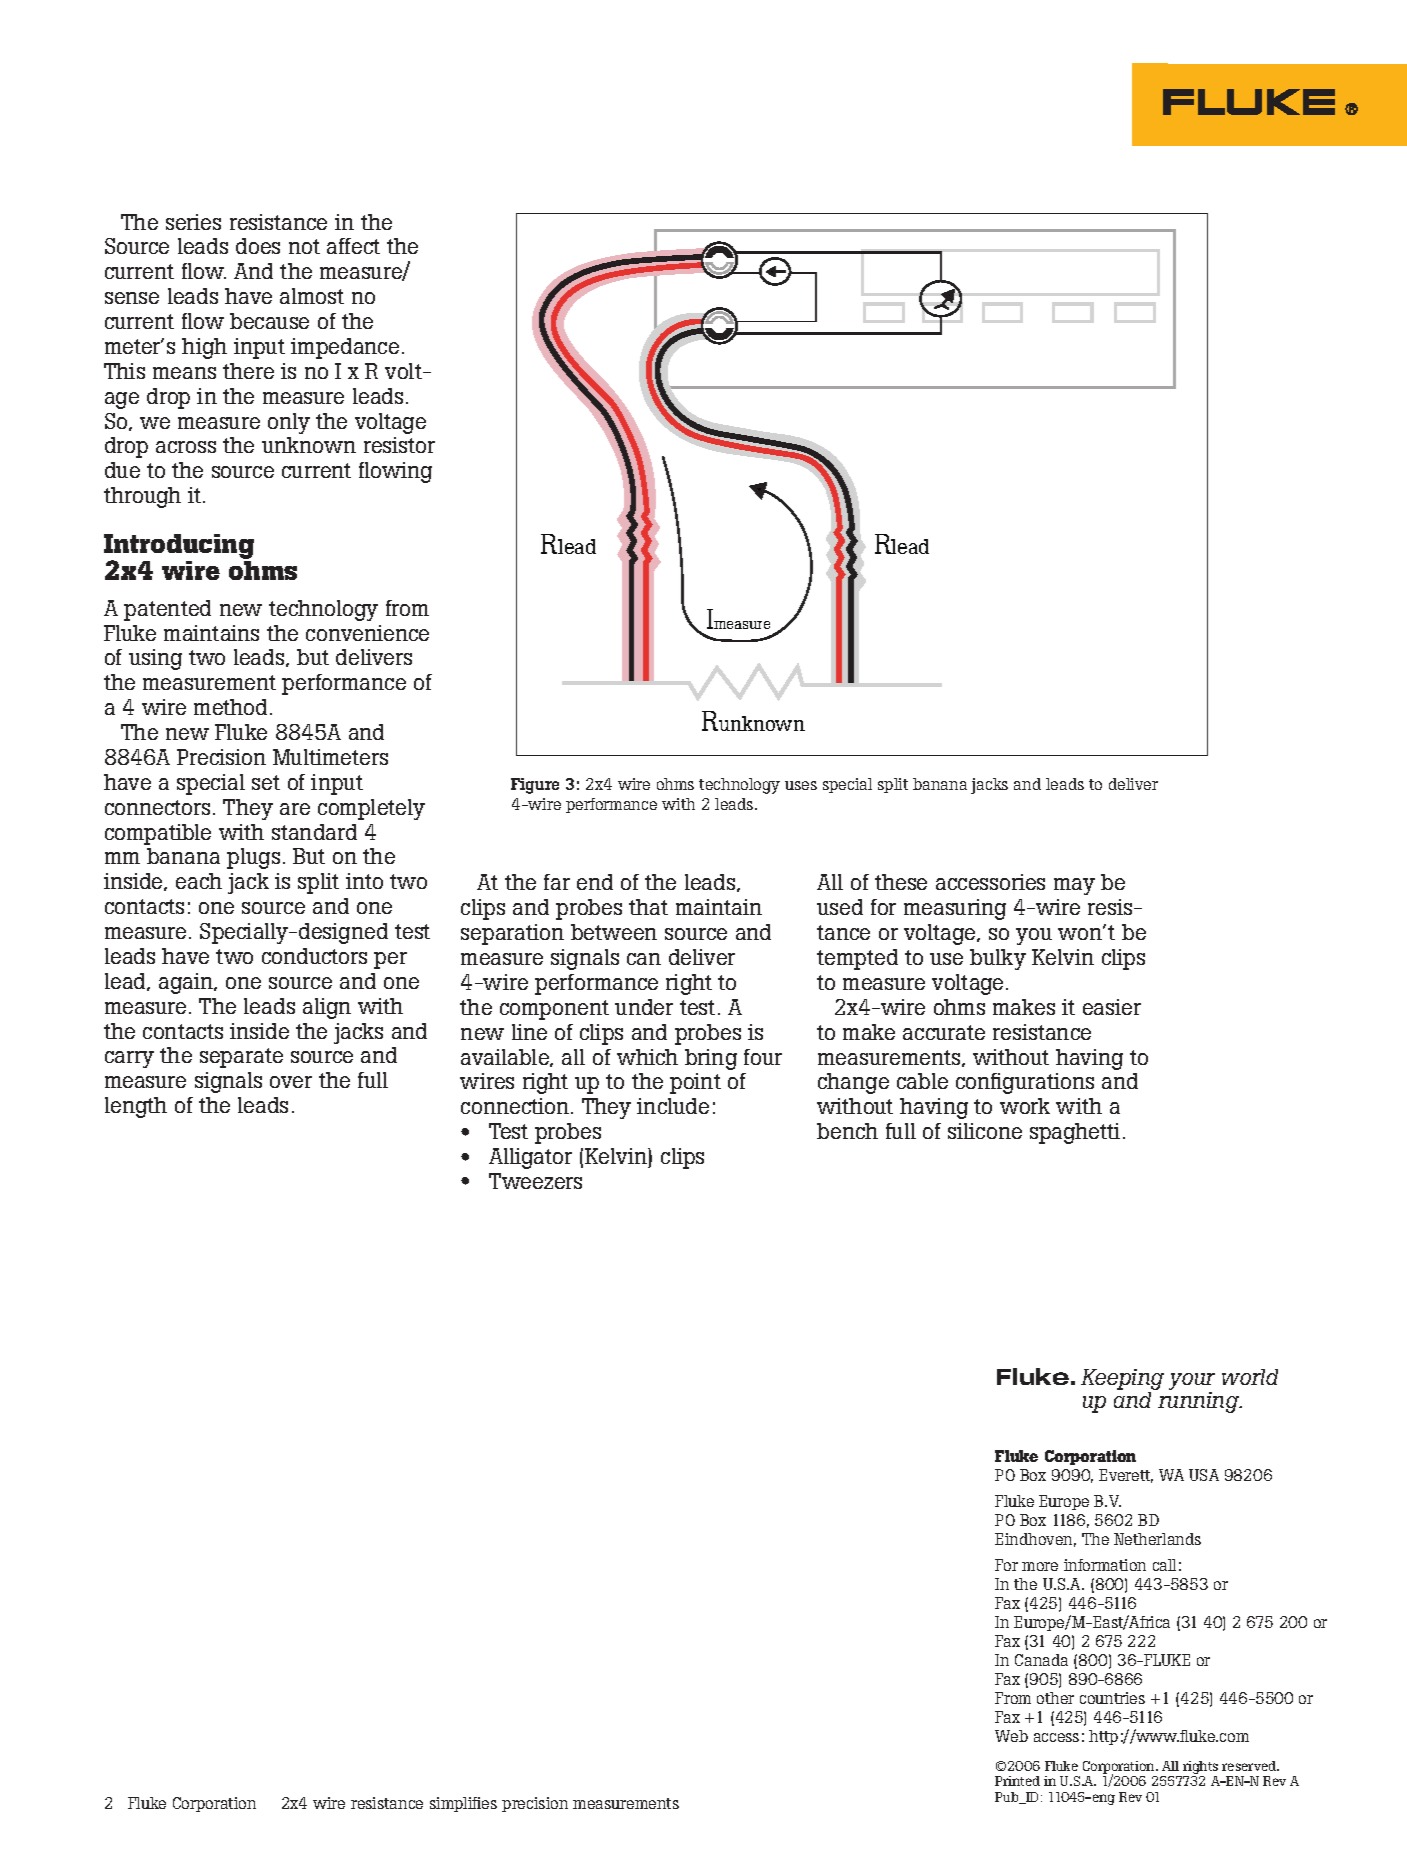 The height and width of the page is (1876, 1407). What do you see at coordinates (327, 1008) in the page?
I see `align` at bounding box center [327, 1008].
